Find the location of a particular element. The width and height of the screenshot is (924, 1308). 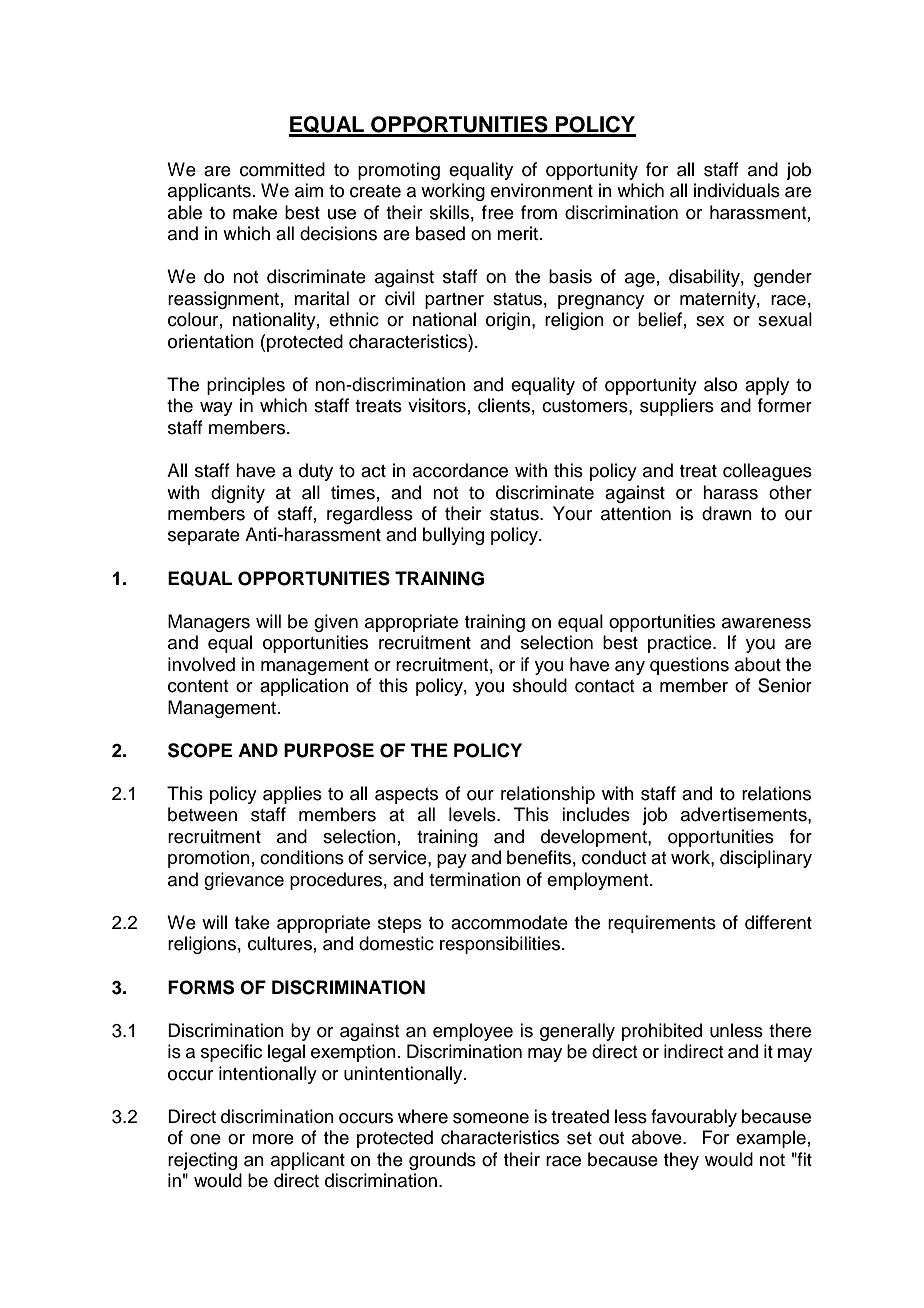

requirements is located at coordinates (662, 924).
